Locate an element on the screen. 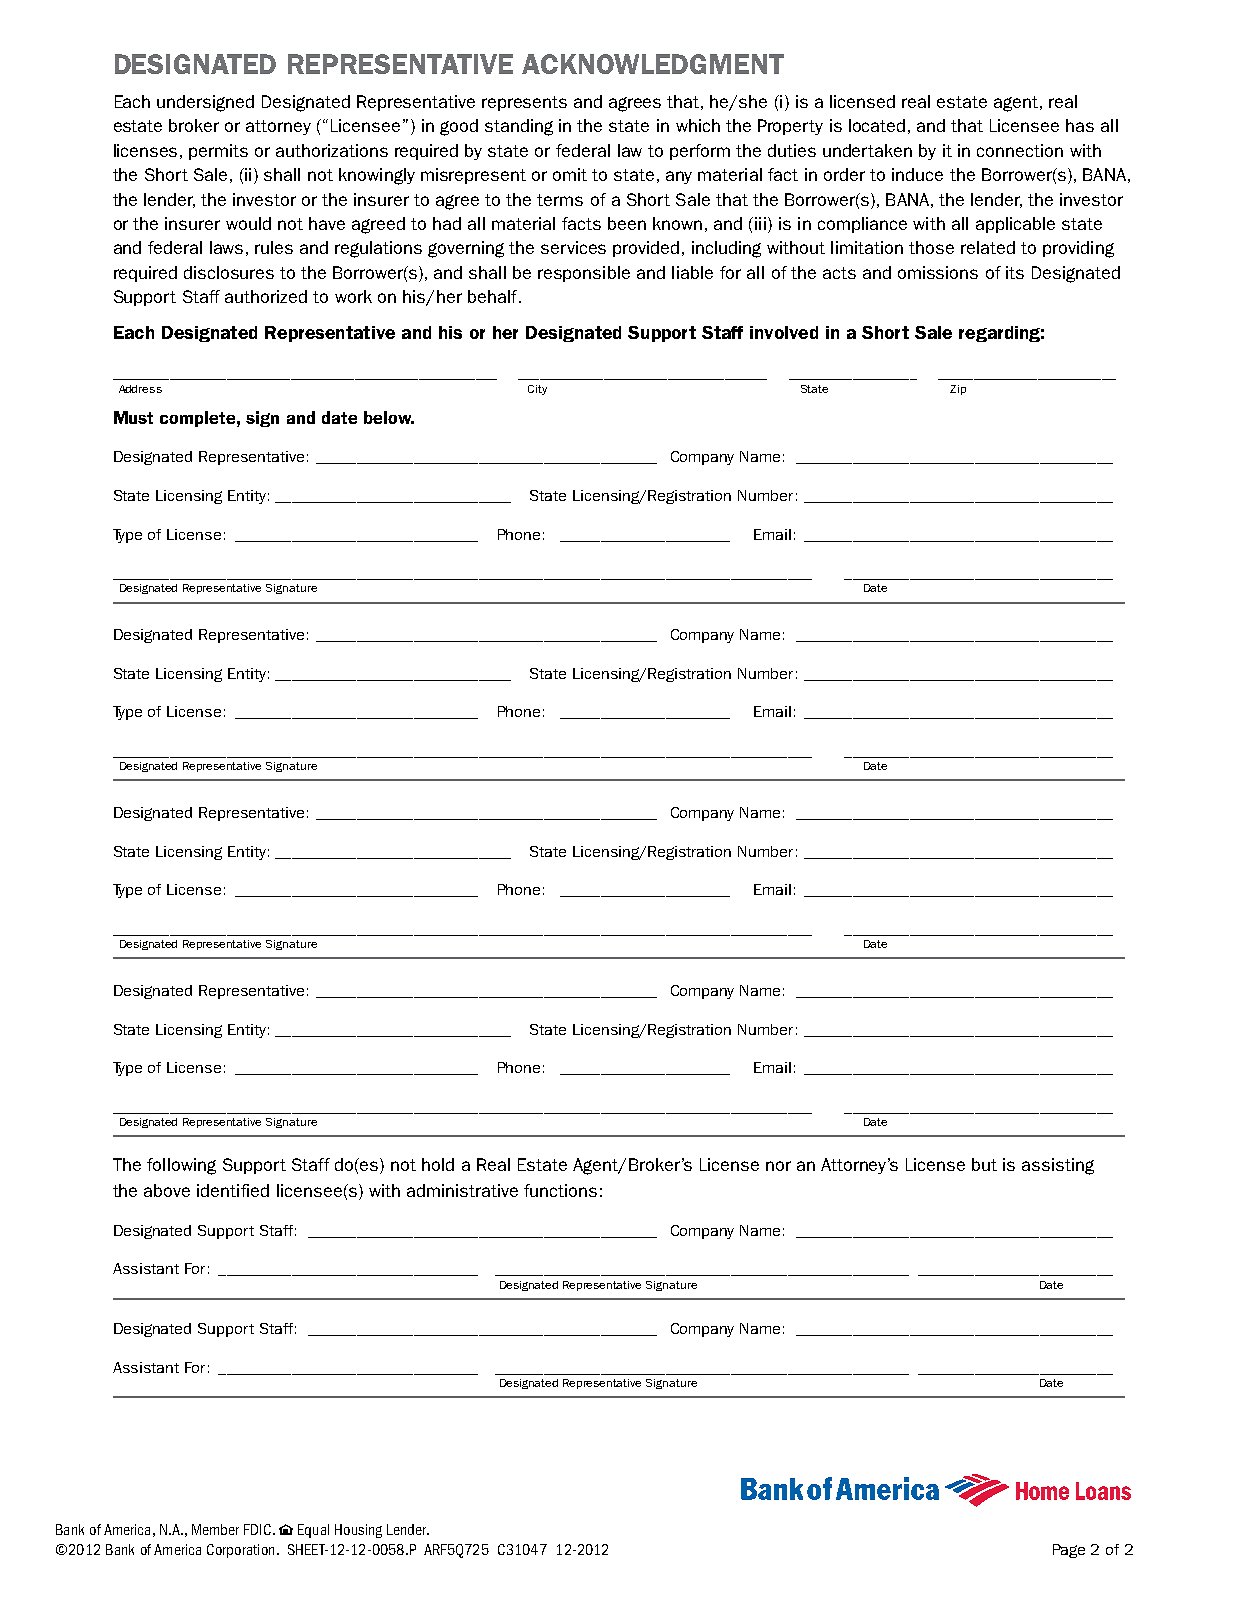 The image size is (1244, 1610). but is located at coordinates (984, 1164).
